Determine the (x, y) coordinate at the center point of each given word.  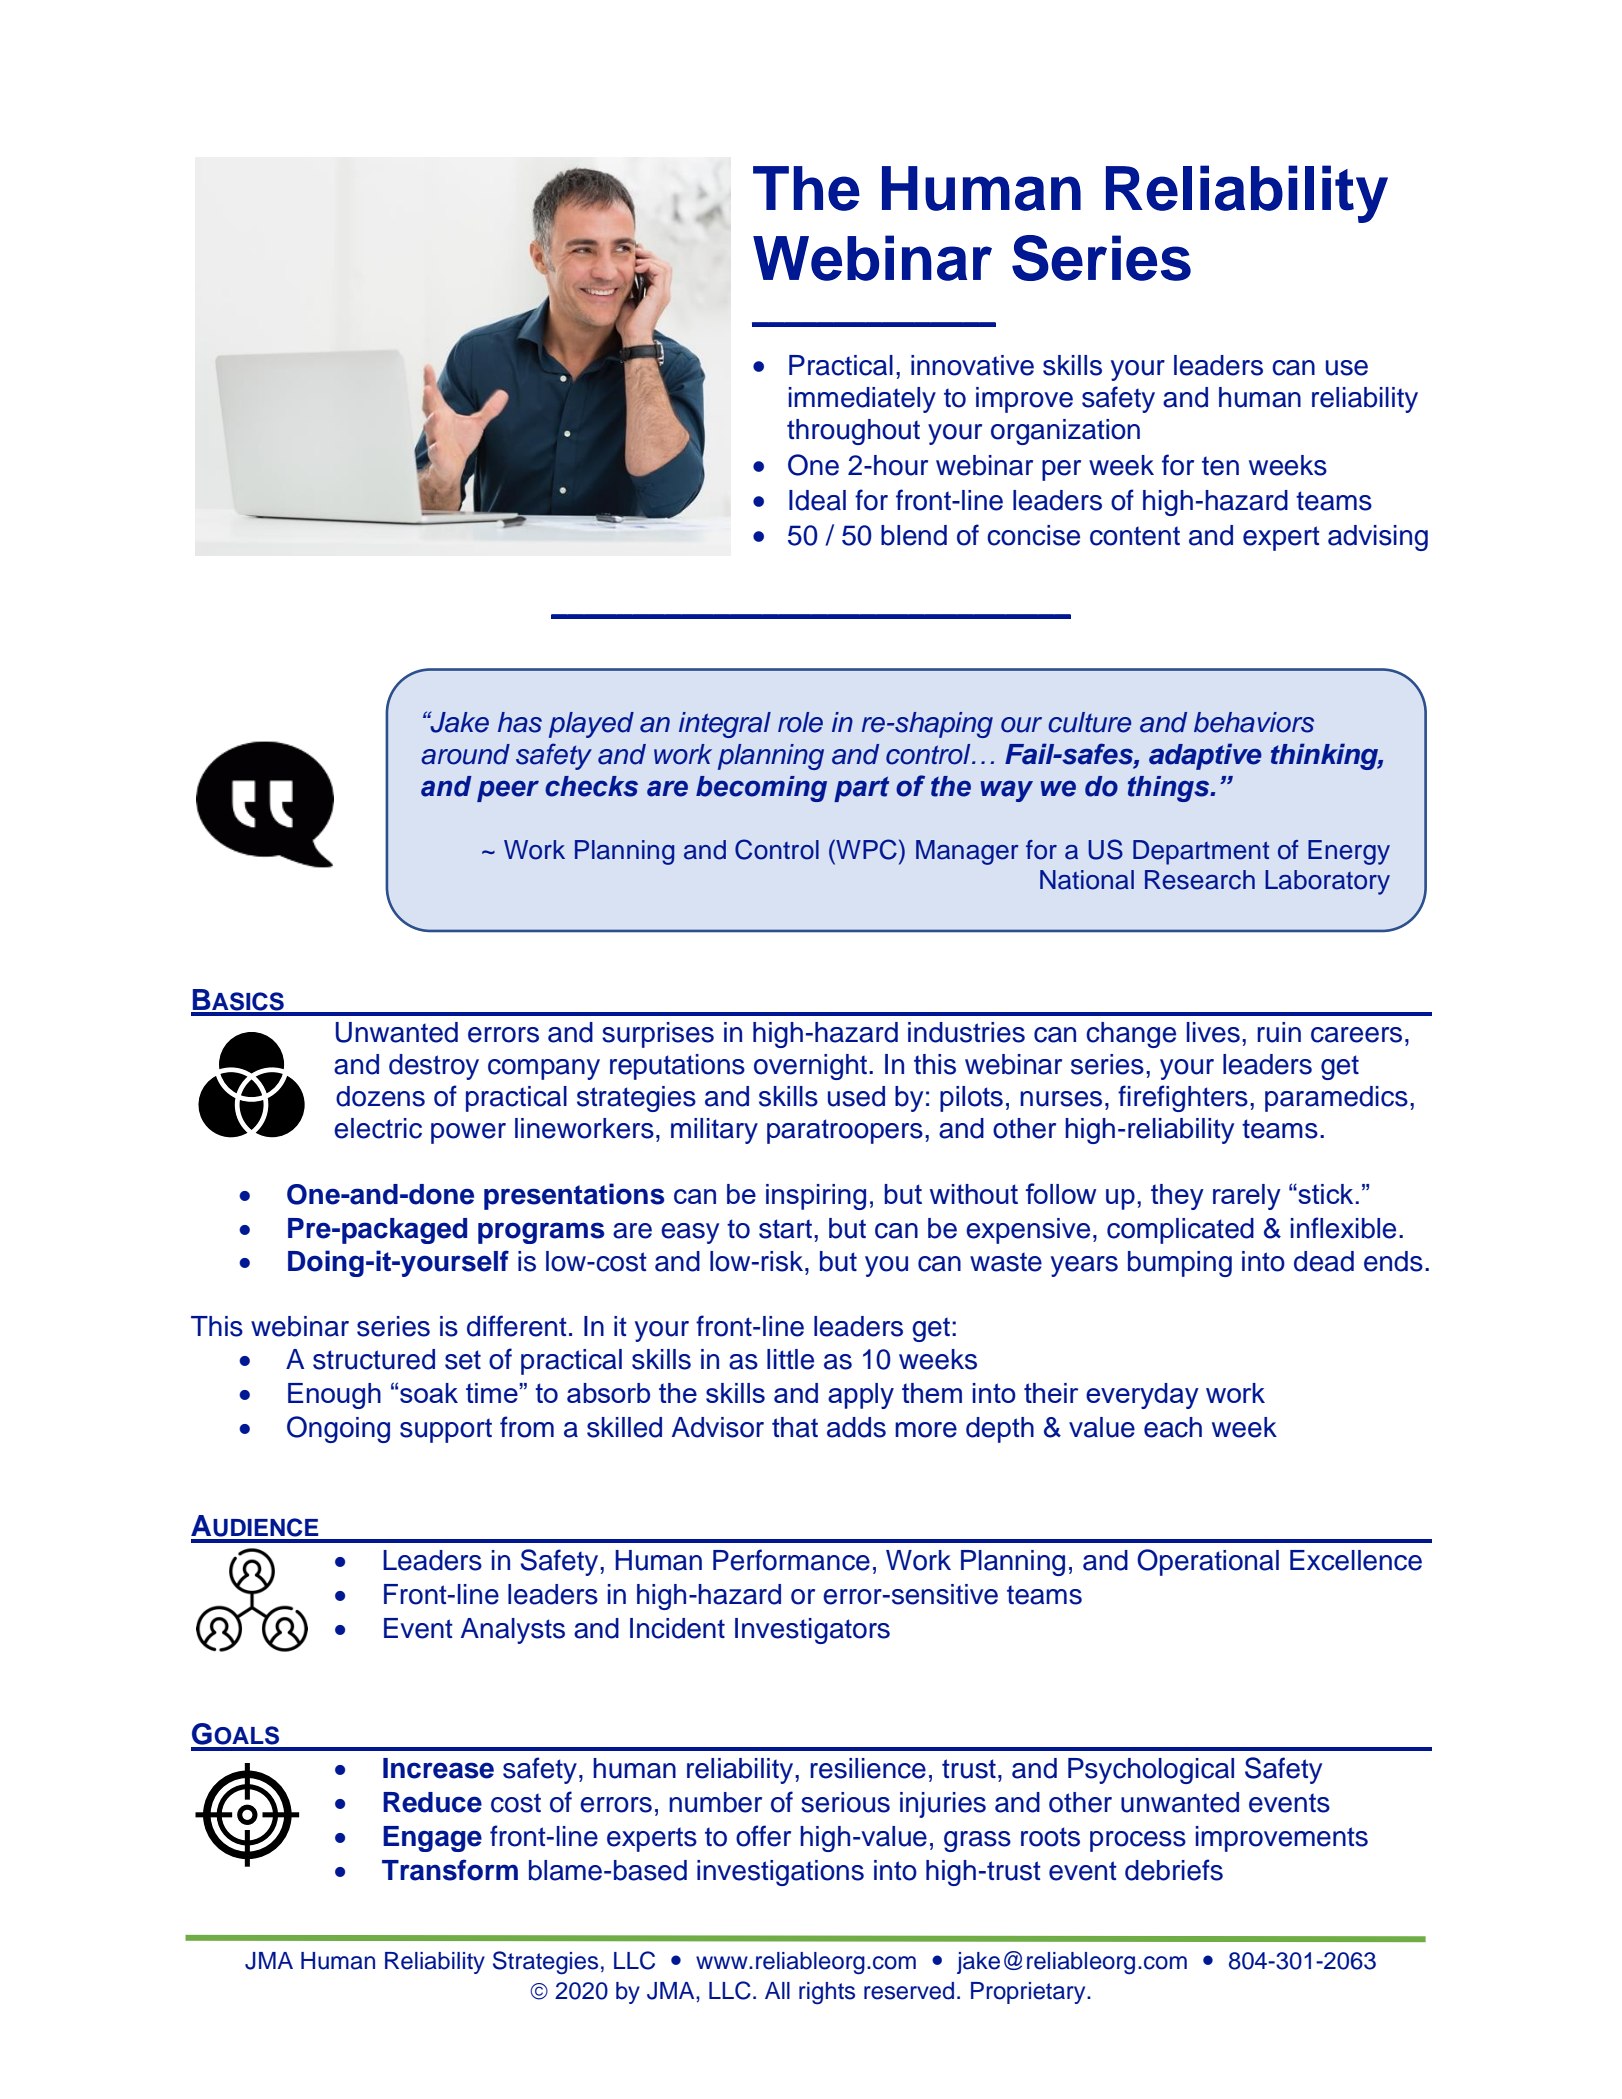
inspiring (816, 1197)
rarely (1247, 1197)
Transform (450, 1870)
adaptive (1205, 756)
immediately (862, 400)
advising (1378, 538)
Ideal (817, 500)
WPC (865, 849)
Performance (791, 1560)
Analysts (513, 1631)
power (468, 1133)
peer (508, 791)
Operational (1208, 1562)
